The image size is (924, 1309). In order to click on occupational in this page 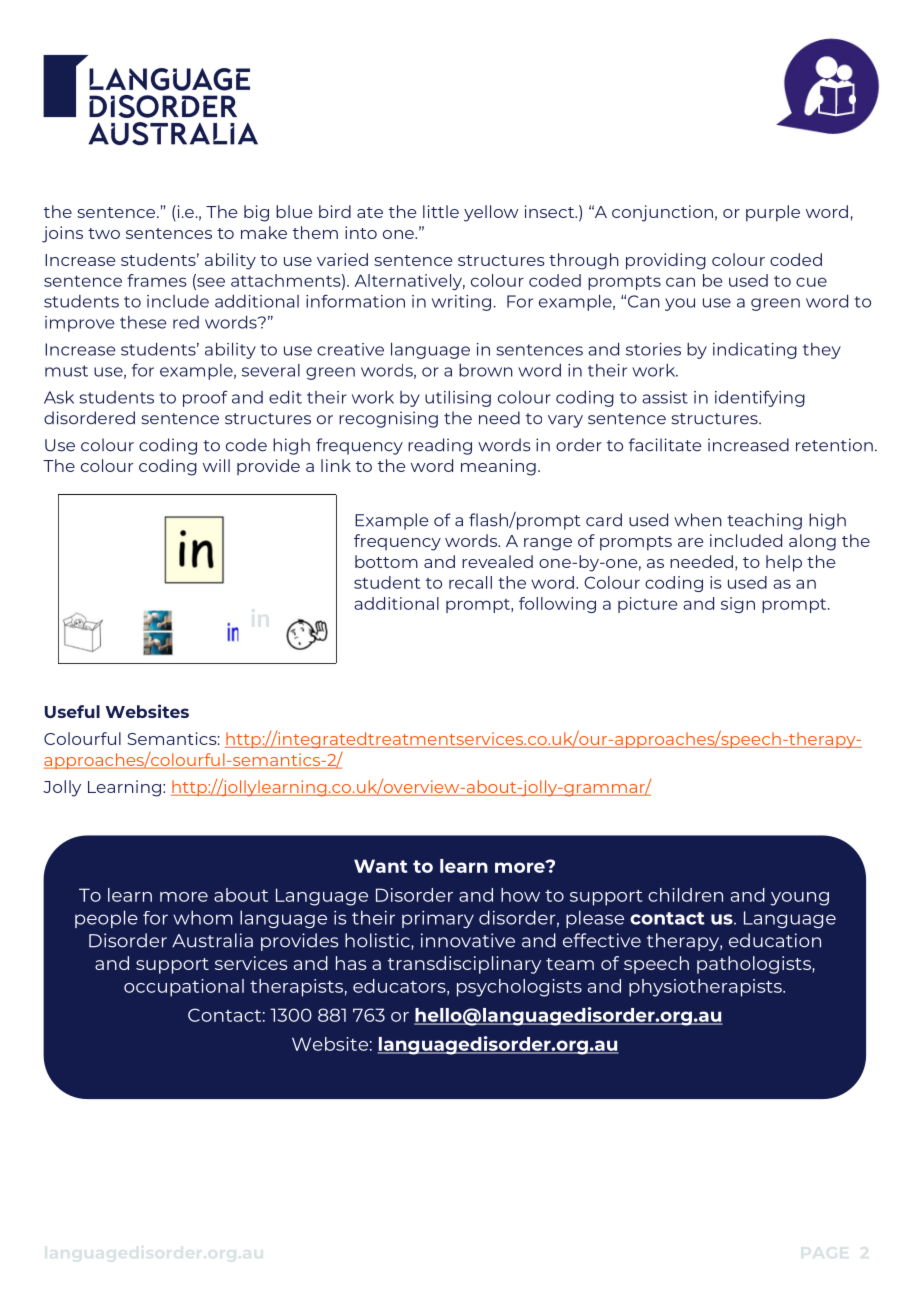, I will do `click(184, 988)`.
